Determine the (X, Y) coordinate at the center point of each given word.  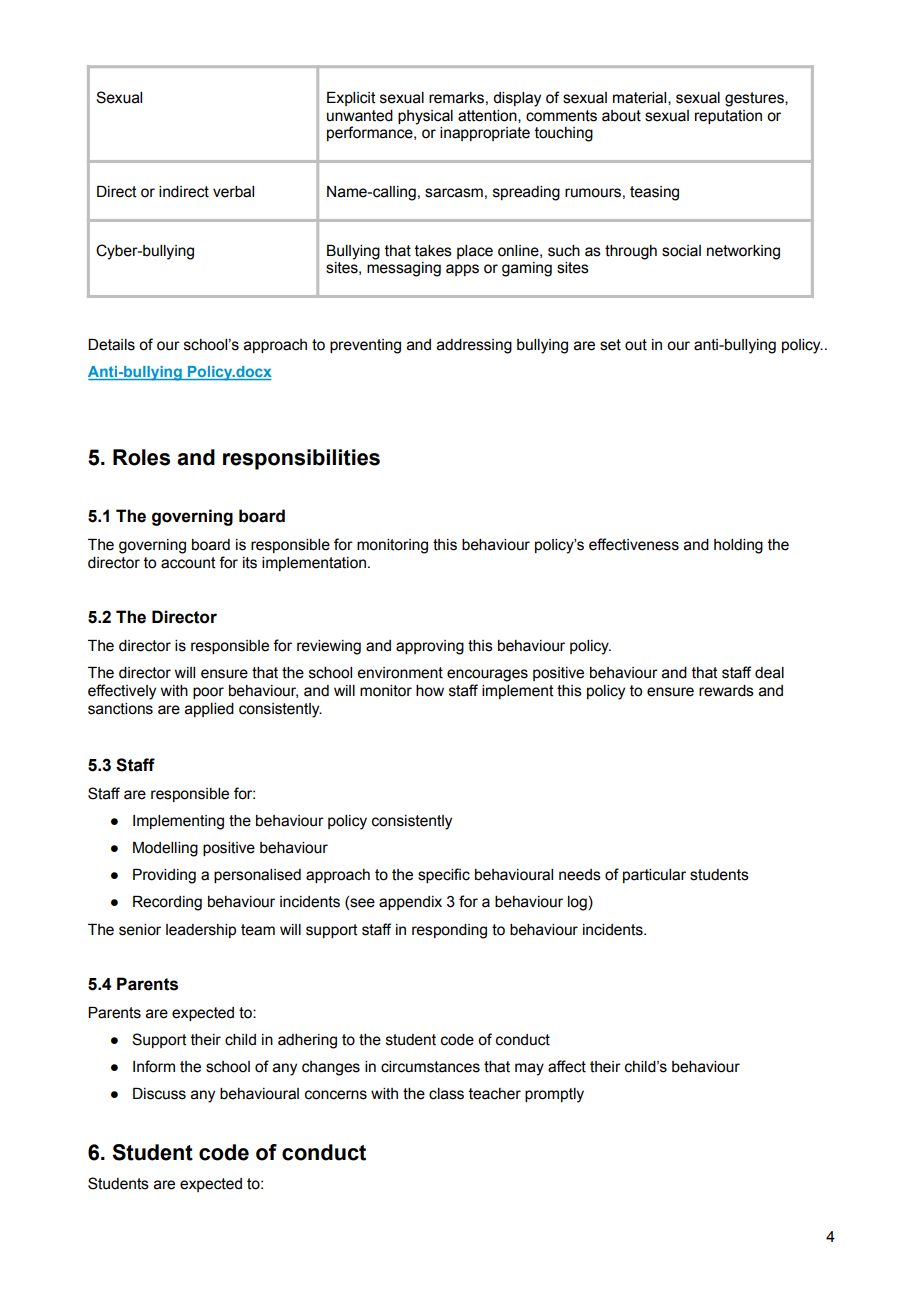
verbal (233, 192)
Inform (154, 1066)
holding (738, 546)
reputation (728, 117)
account (188, 563)
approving (430, 647)
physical (425, 117)
